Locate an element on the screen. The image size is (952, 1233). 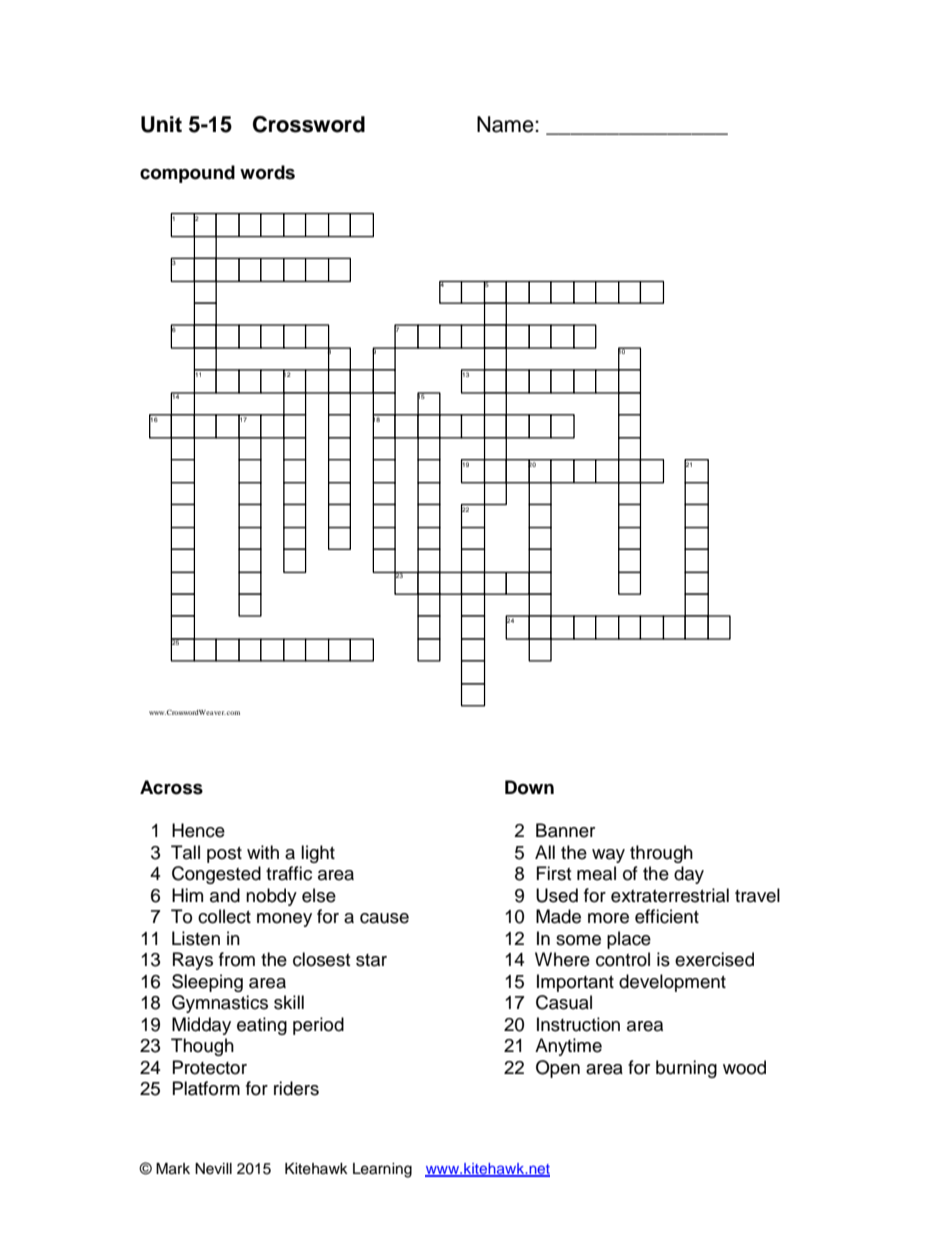
compound is located at coordinates (187, 174).
